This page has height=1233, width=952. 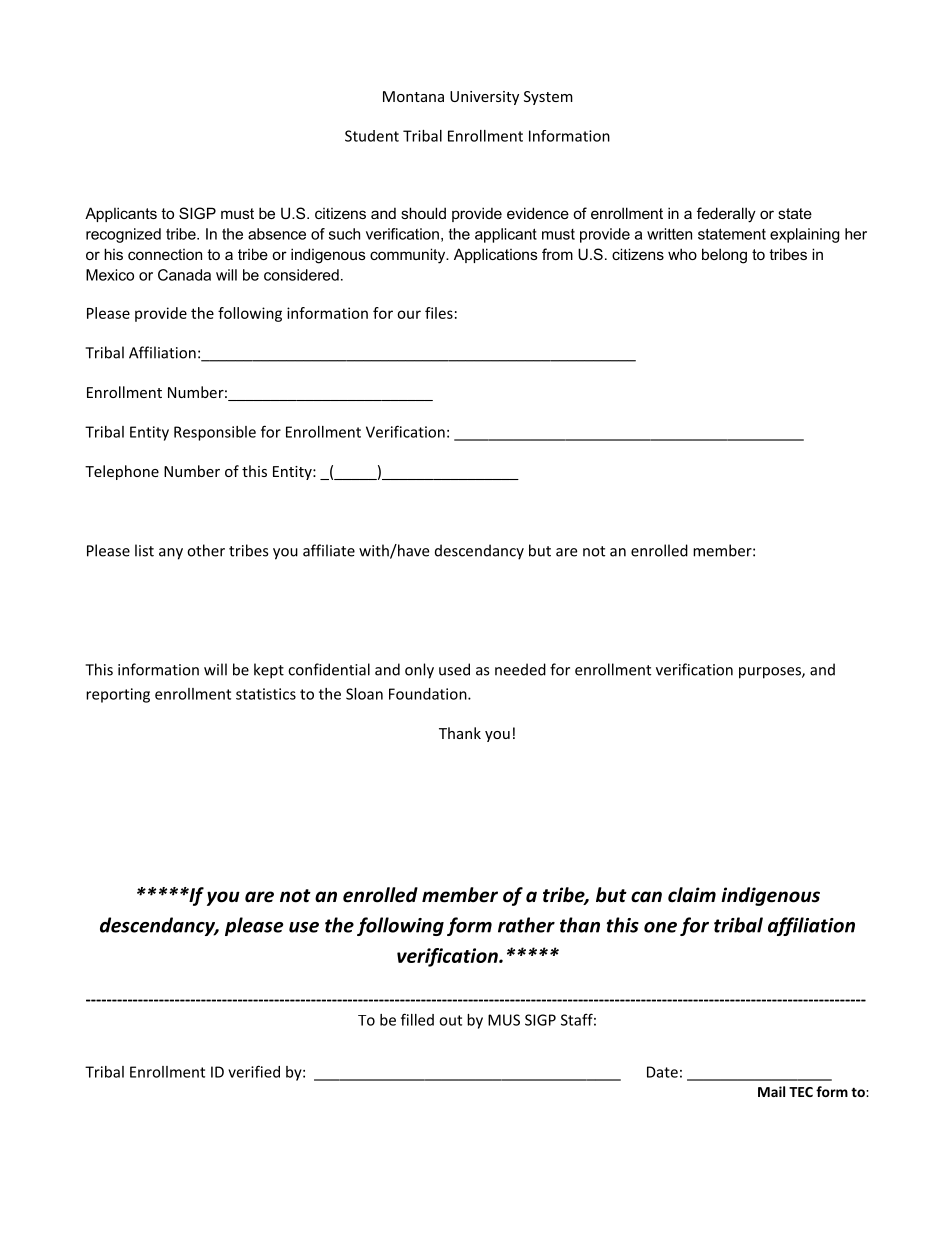 I want to click on purposes, so click(x=771, y=673).
